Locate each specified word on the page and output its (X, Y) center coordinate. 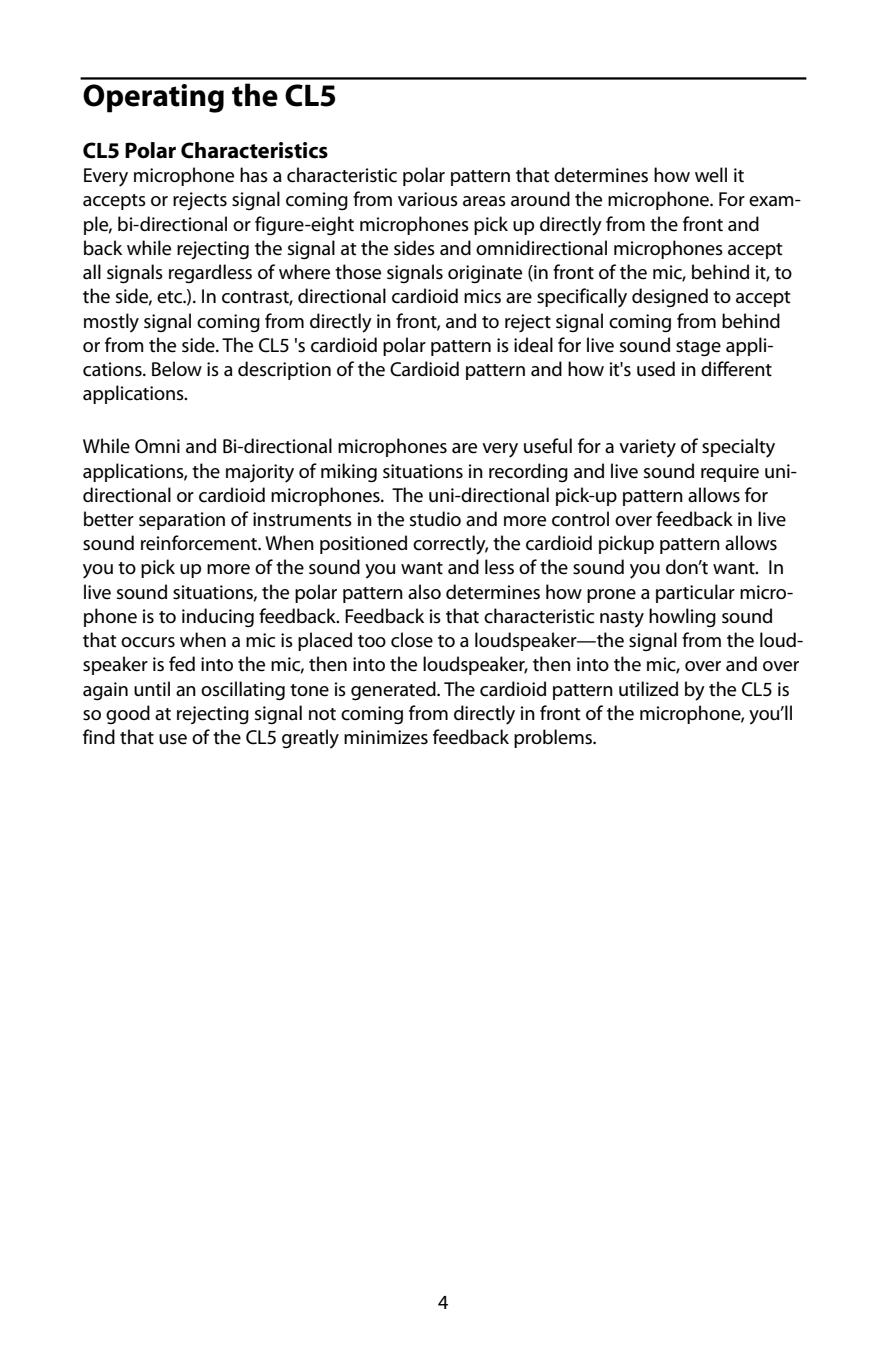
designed (670, 297)
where (304, 272)
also (424, 592)
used (656, 369)
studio (435, 519)
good (128, 714)
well (711, 175)
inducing (218, 618)
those (358, 272)
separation (182, 521)
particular (695, 593)
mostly (111, 323)
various (428, 199)
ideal (533, 345)
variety (647, 448)
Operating (153, 98)
